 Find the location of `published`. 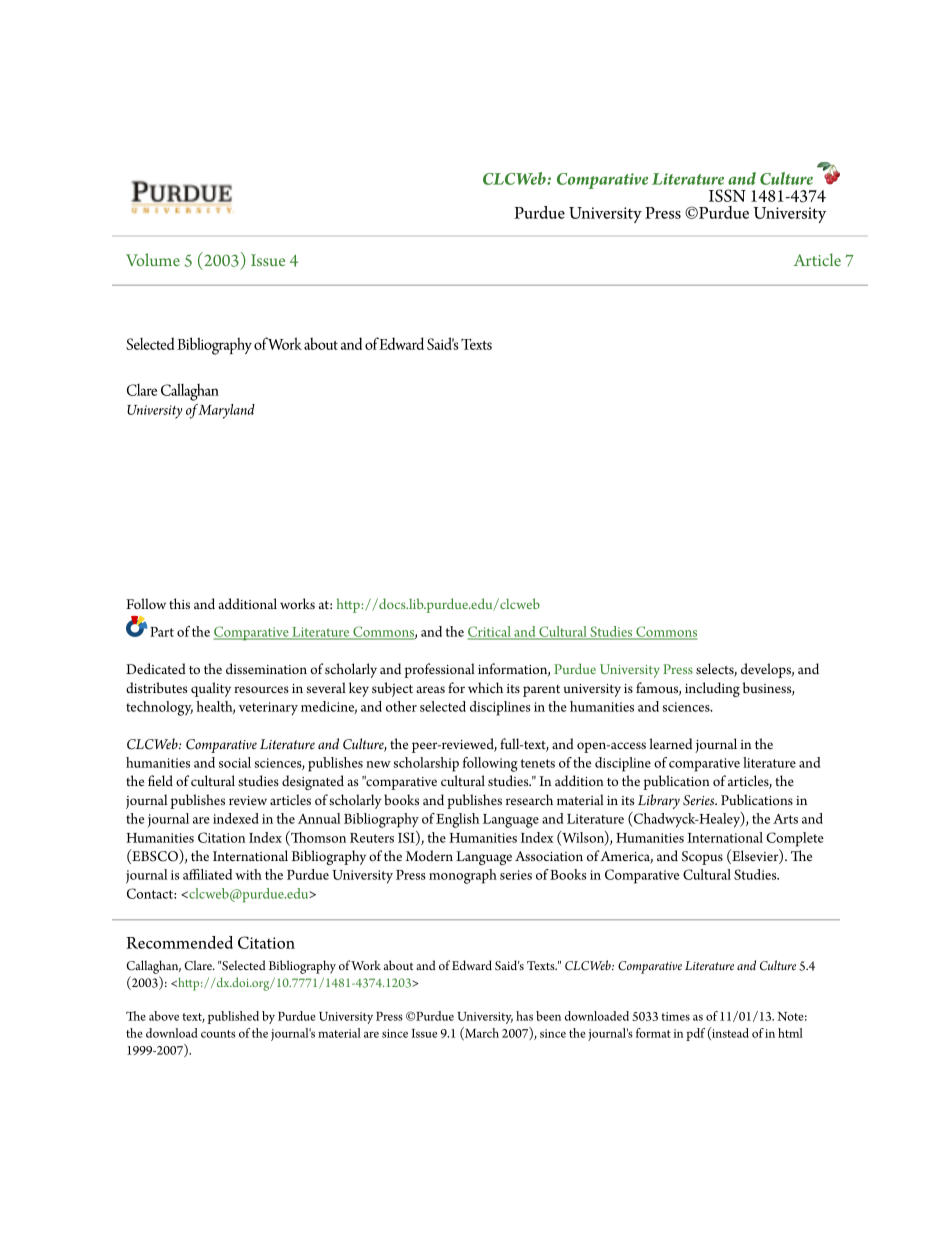

published is located at coordinates (233, 1017).
